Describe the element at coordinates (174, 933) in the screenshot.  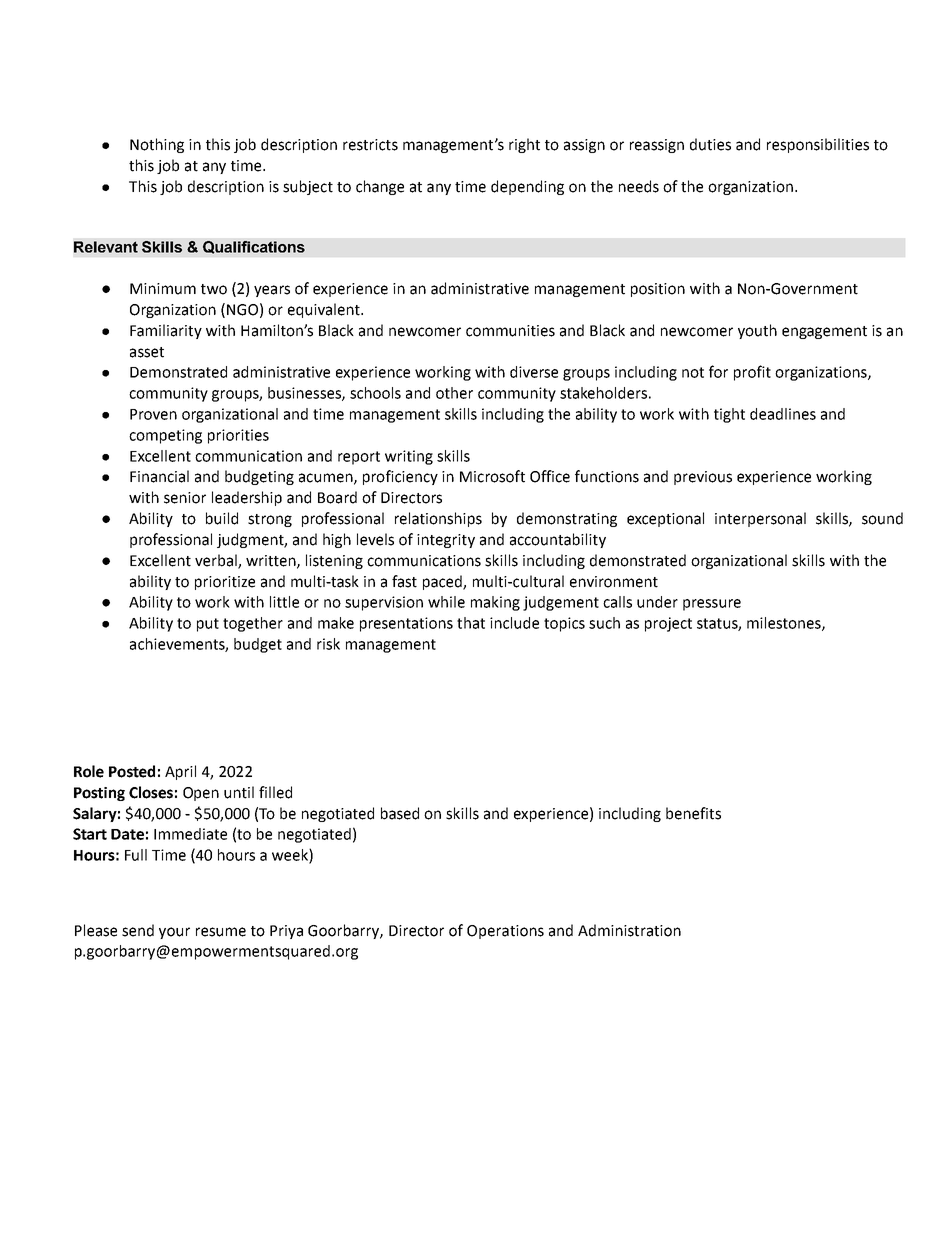
I see `your` at that location.
